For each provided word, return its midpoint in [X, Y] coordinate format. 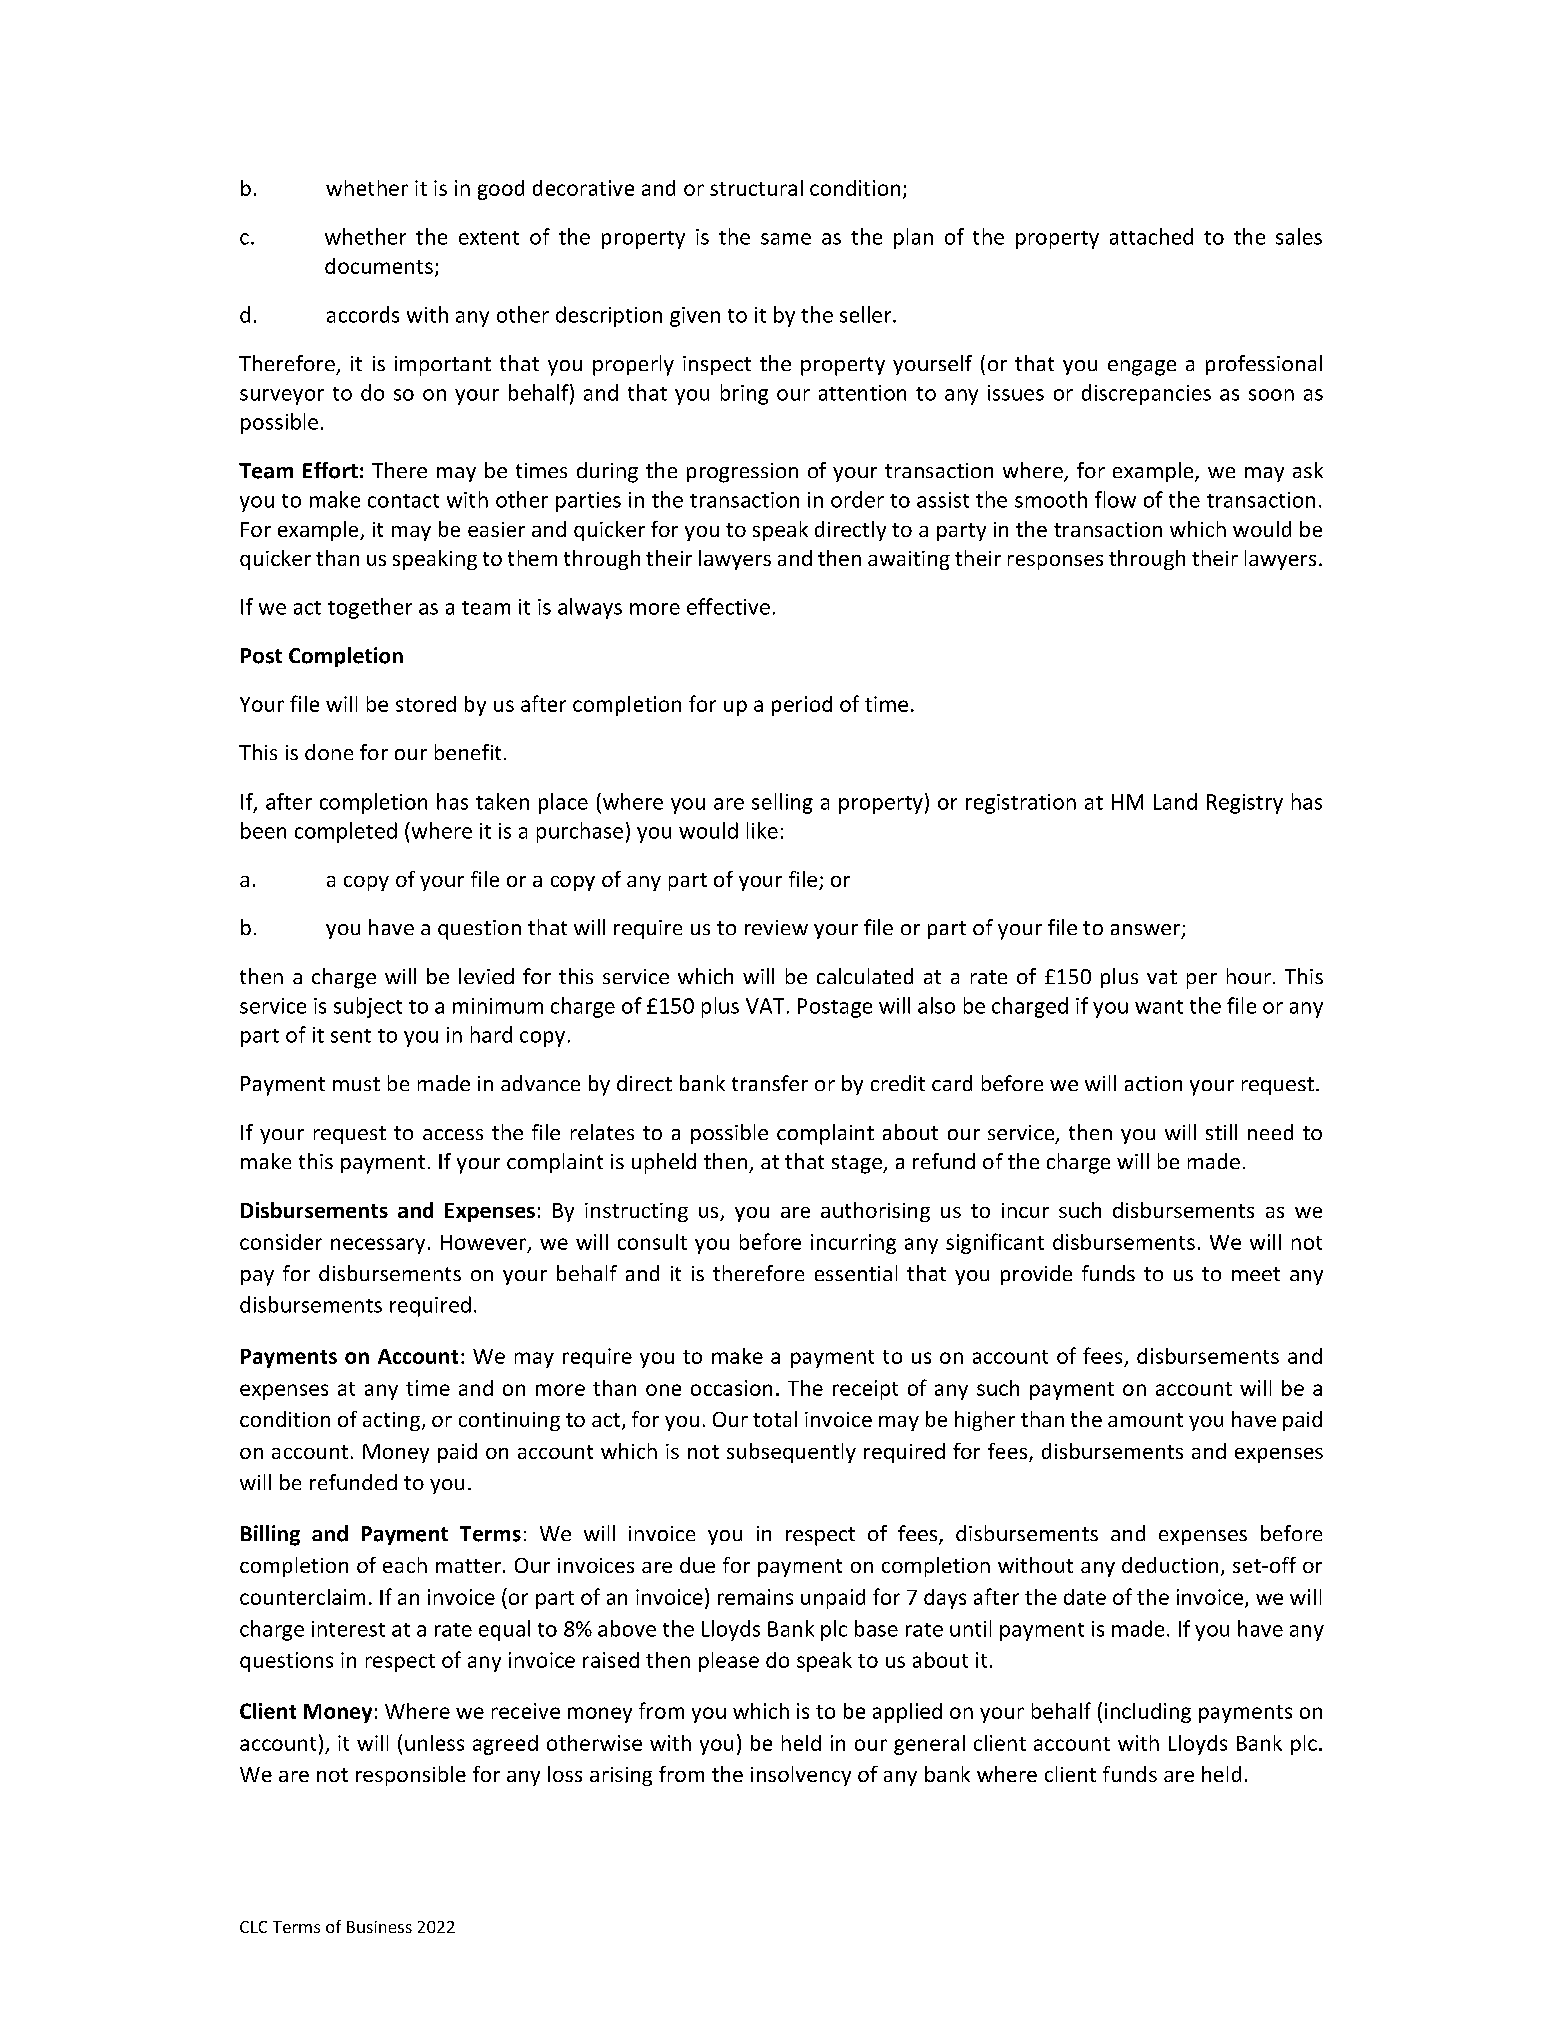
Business [379, 1927]
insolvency [801, 1776]
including [1148, 1713]
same [786, 239]
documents [379, 266]
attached [1151, 236]
